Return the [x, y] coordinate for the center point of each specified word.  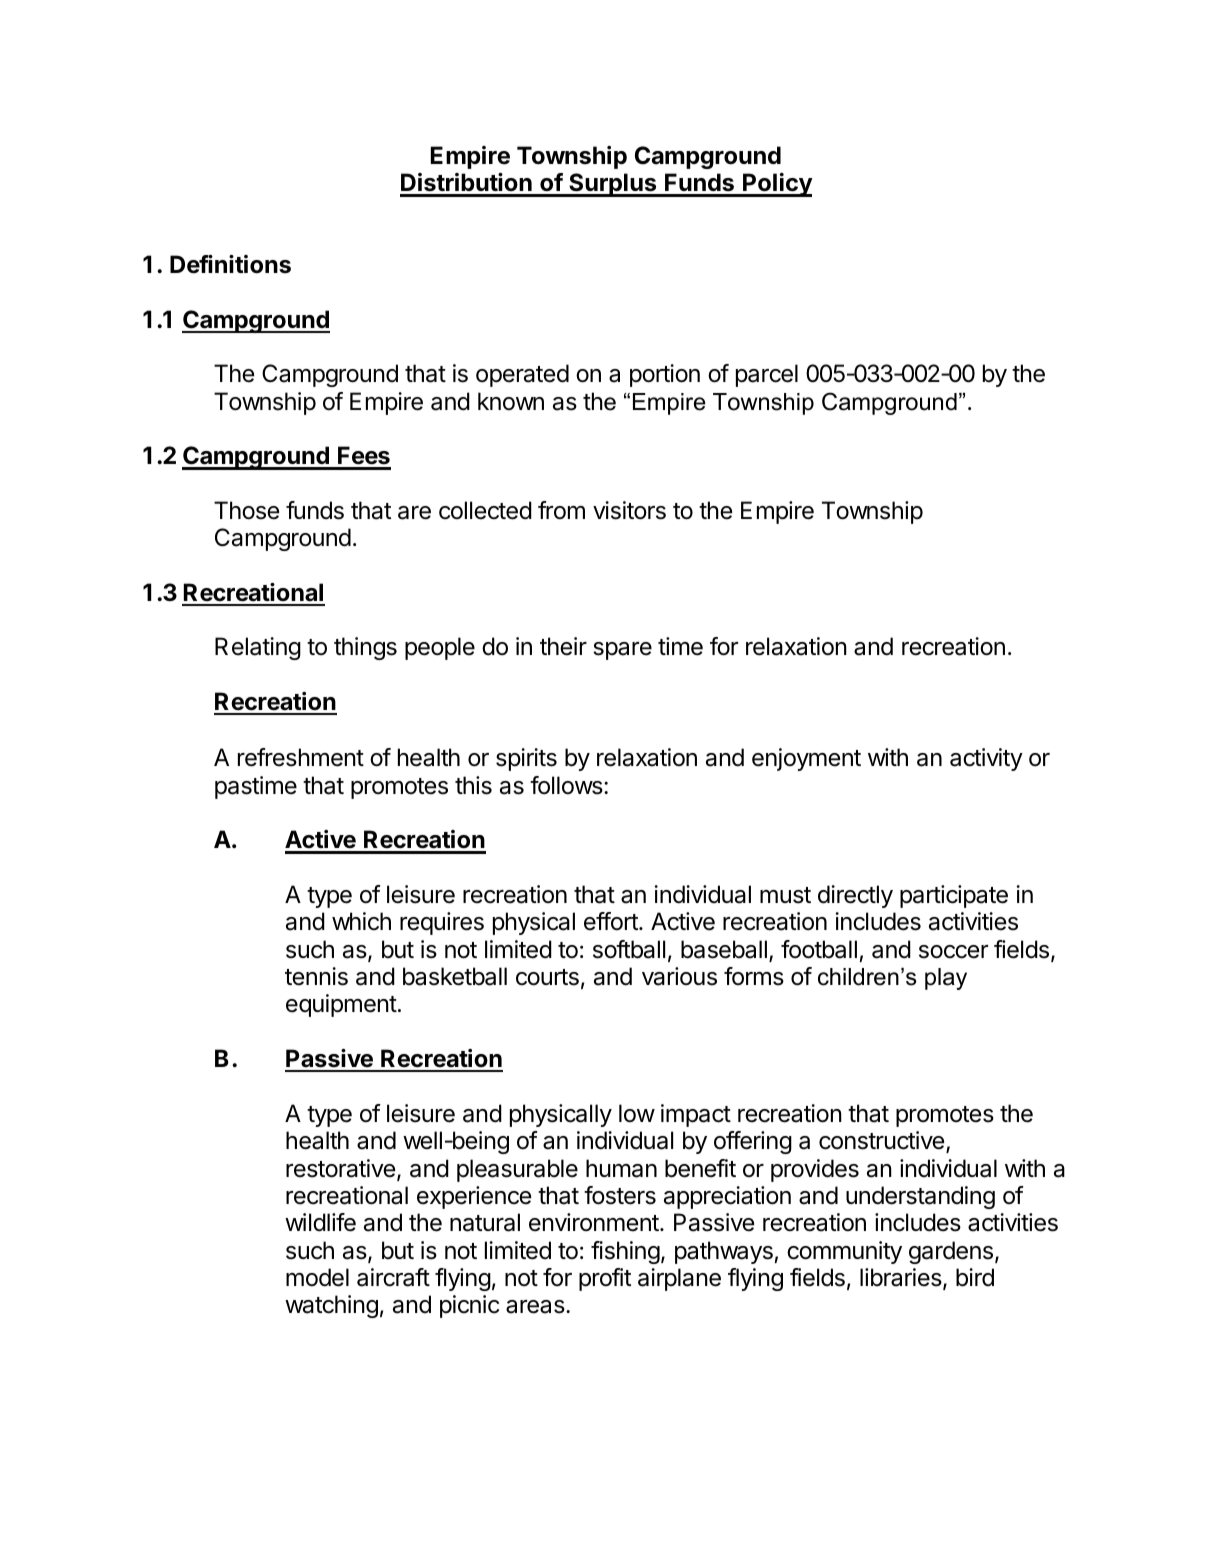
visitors [629, 510]
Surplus [613, 185]
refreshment [301, 757]
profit [605, 1279]
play [946, 979]
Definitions [230, 264]
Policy [777, 185]
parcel [767, 375]
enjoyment [806, 759]
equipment [341, 1005]
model [317, 1277]
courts [547, 977]
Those [246, 510]
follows [567, 785]
